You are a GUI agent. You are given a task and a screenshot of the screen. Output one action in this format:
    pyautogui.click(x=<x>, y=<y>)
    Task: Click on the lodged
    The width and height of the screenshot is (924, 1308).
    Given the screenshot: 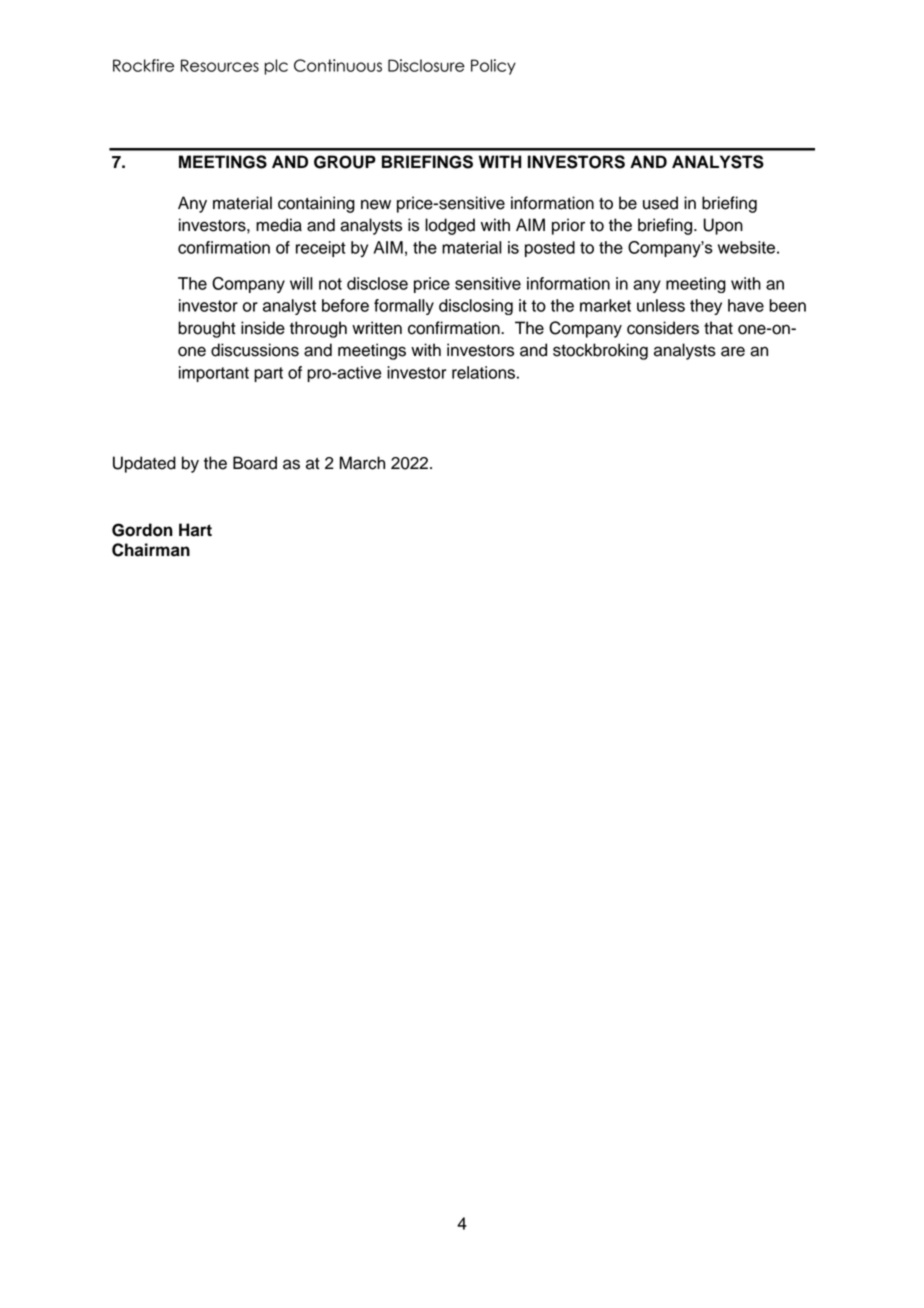 What is the action you would take?
    pyautogui.click(x=450, y=226)
